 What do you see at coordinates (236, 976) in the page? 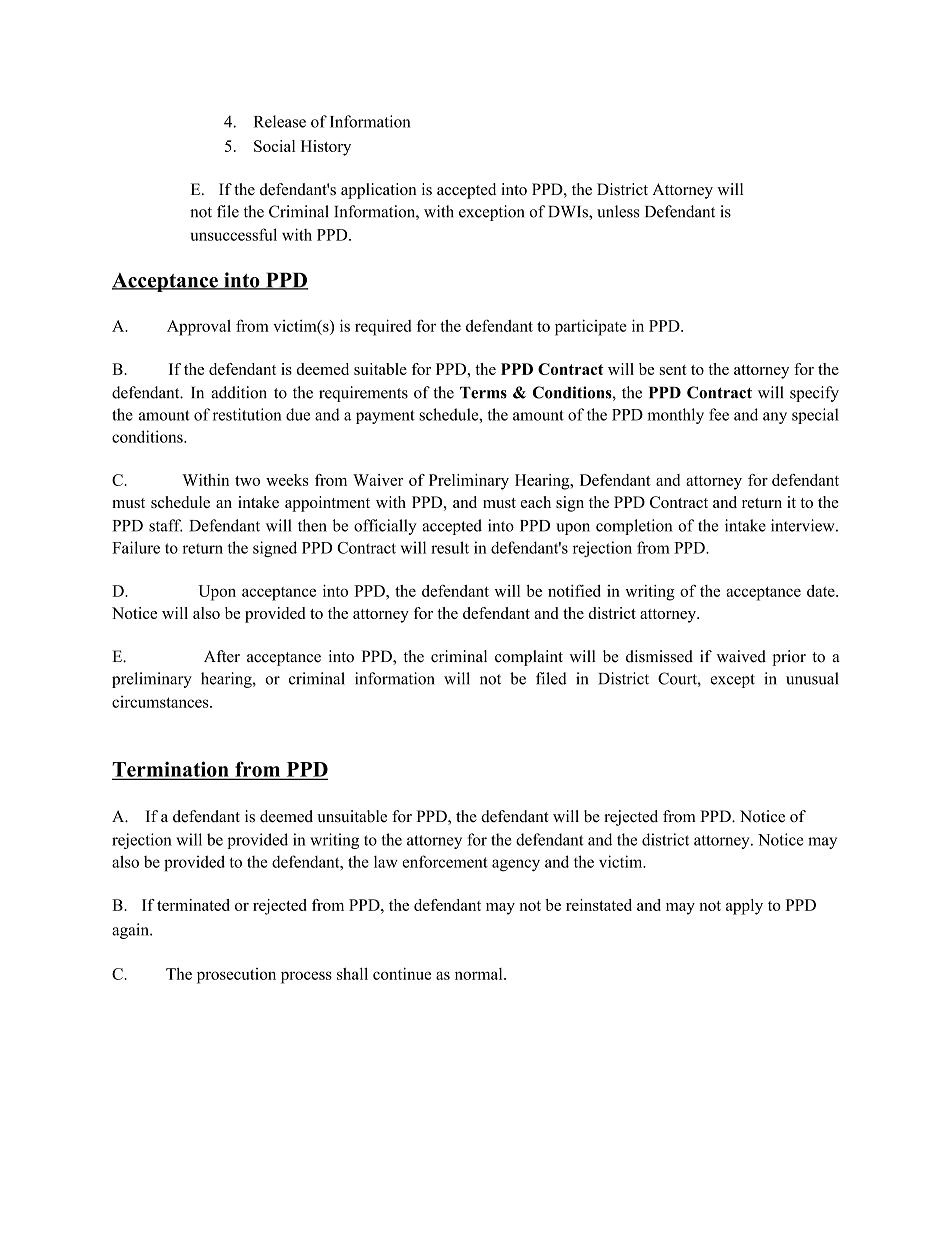
I see `prosecution` at bounding box center [236, 976].
